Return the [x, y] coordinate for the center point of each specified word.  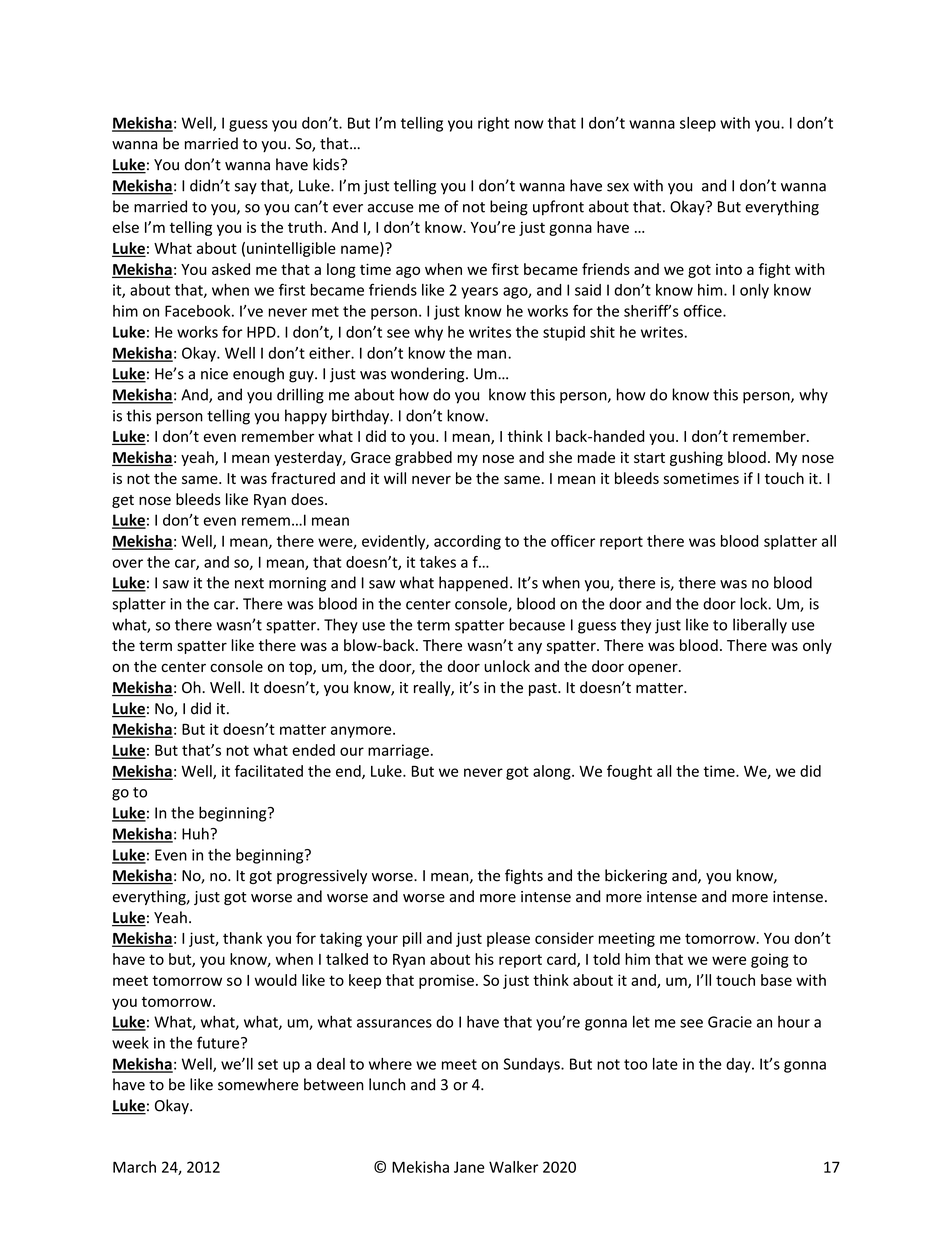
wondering [429, 375]
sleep [698, 124]
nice [214, 374]
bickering [636, 876]
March [134, 1167]
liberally [760, 626]
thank [242, 938]
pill [412, 939]
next [249, 583]
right [493, 124]
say [246, 189]
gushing [696, 458]
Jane [469, 1167]
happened [473, 584]
